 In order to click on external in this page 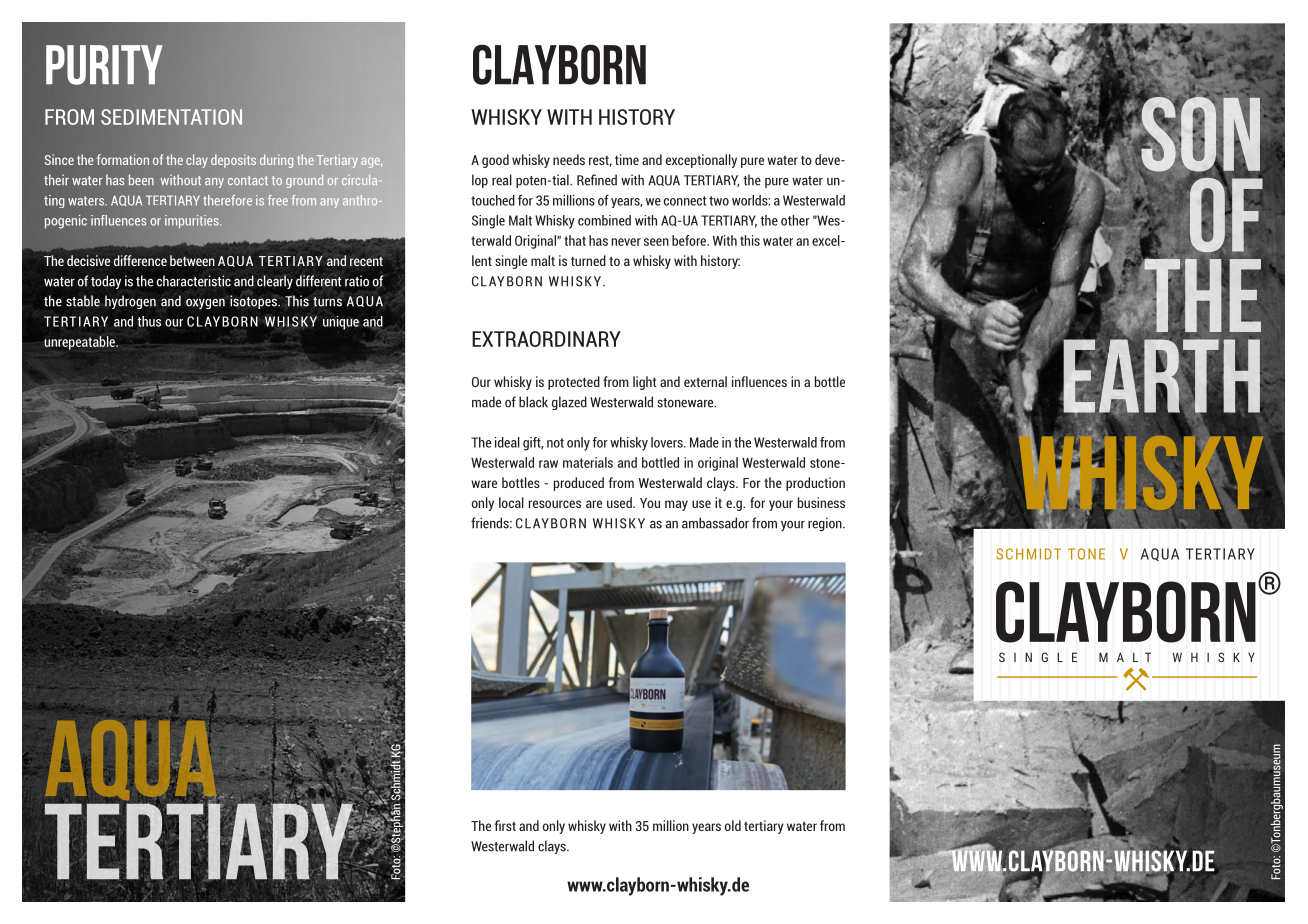, I will do `click(705, 381)`.
